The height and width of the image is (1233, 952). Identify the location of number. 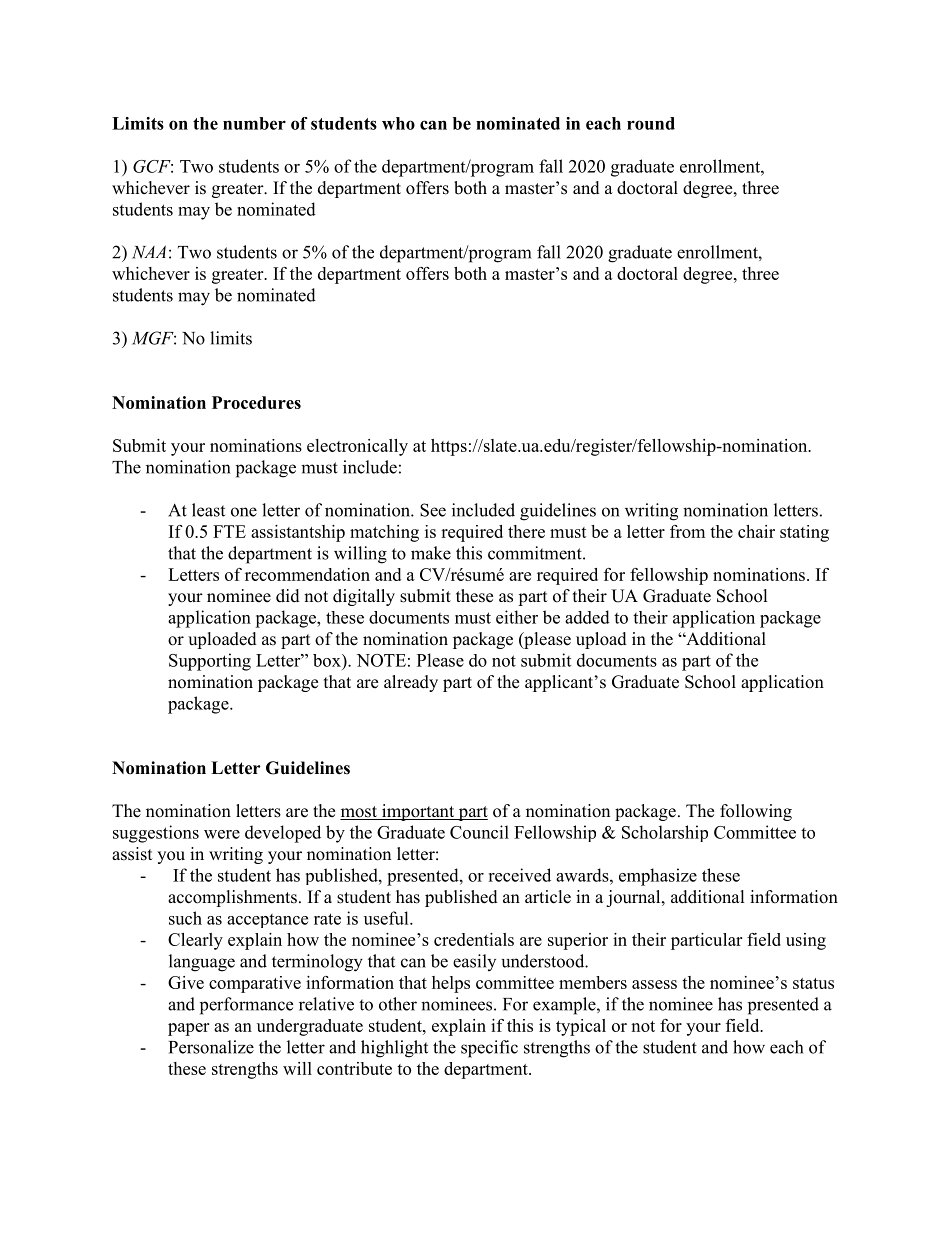
(254, 123).
